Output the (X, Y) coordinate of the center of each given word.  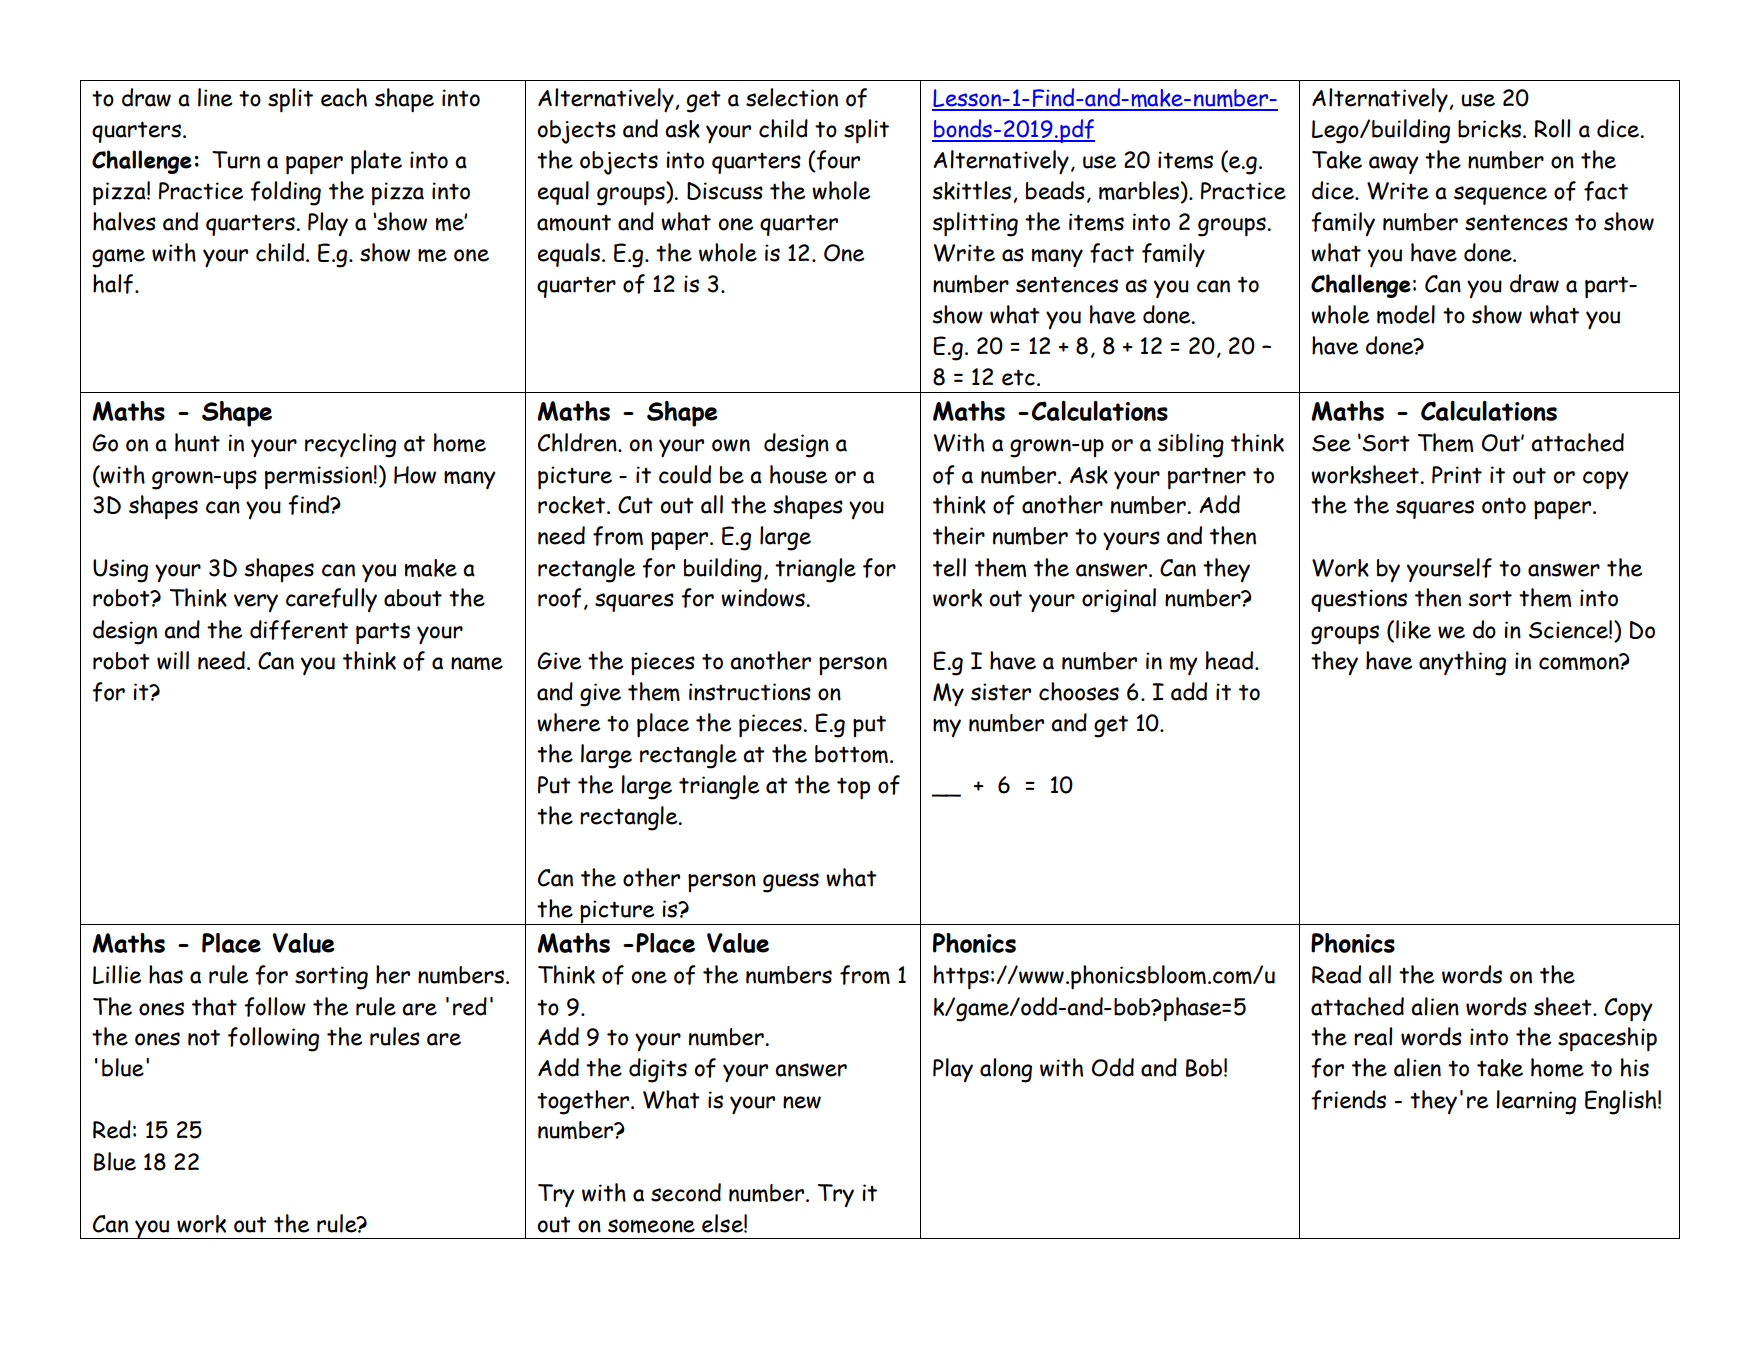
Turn (236, 160)
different (299, 630)
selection (792, 97)
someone (651, 1226)
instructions (750, 692)
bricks (1491, 129)
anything (1462, 663)
